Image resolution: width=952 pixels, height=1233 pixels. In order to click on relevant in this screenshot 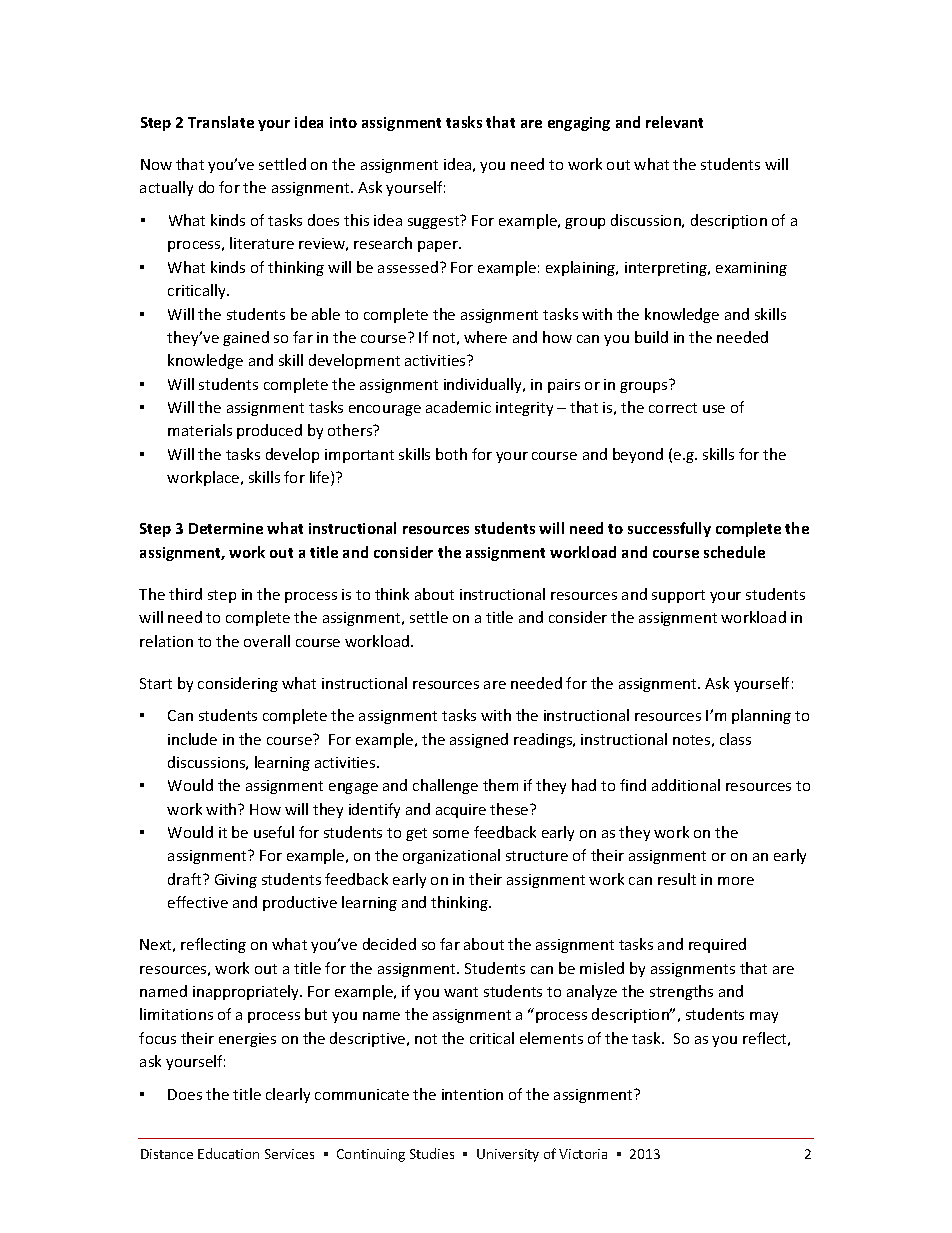, I will do `click(674, 122)`.
